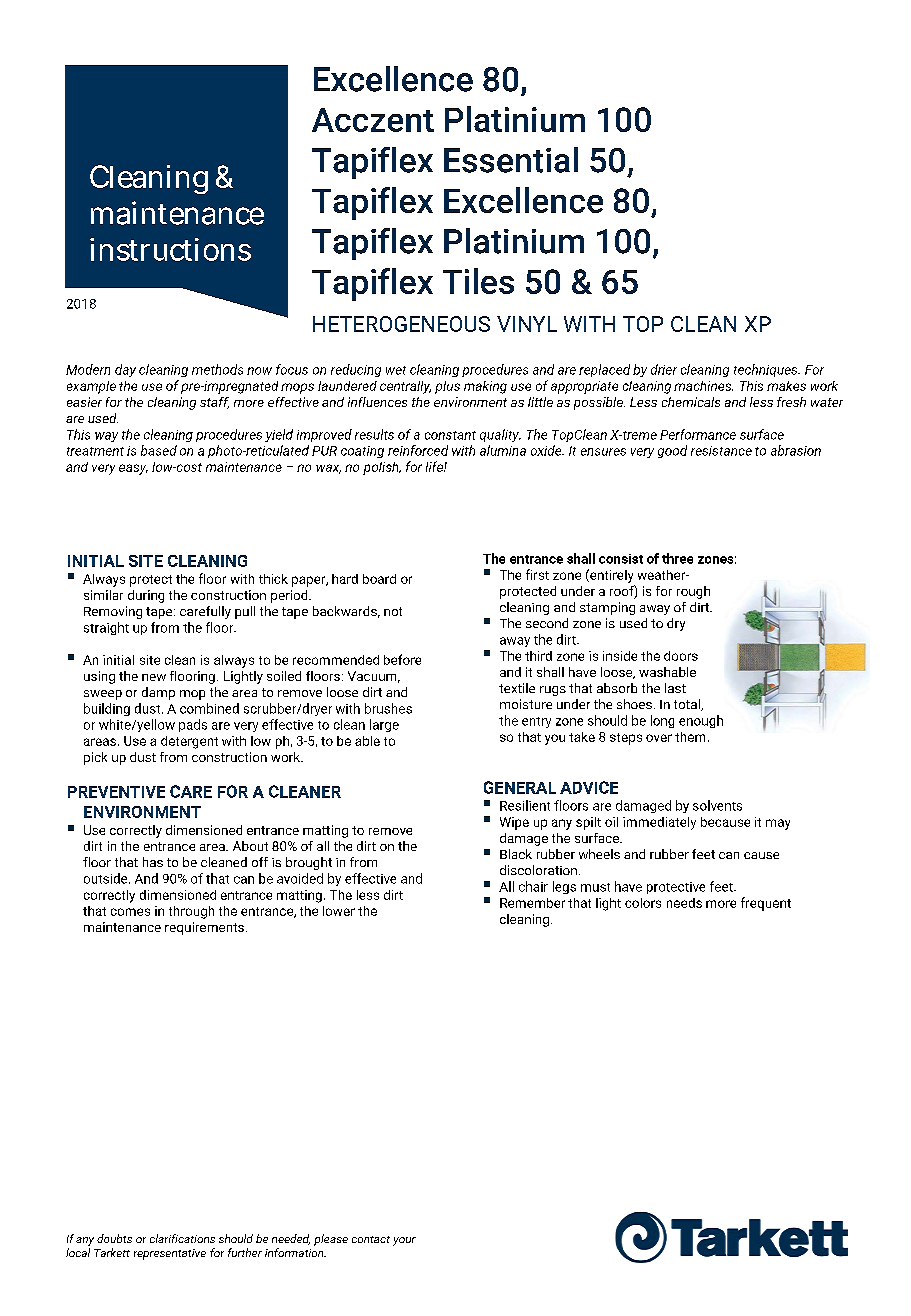  Describe the element at coordinates (404, 1241) in the page. I see `your` at that location.
